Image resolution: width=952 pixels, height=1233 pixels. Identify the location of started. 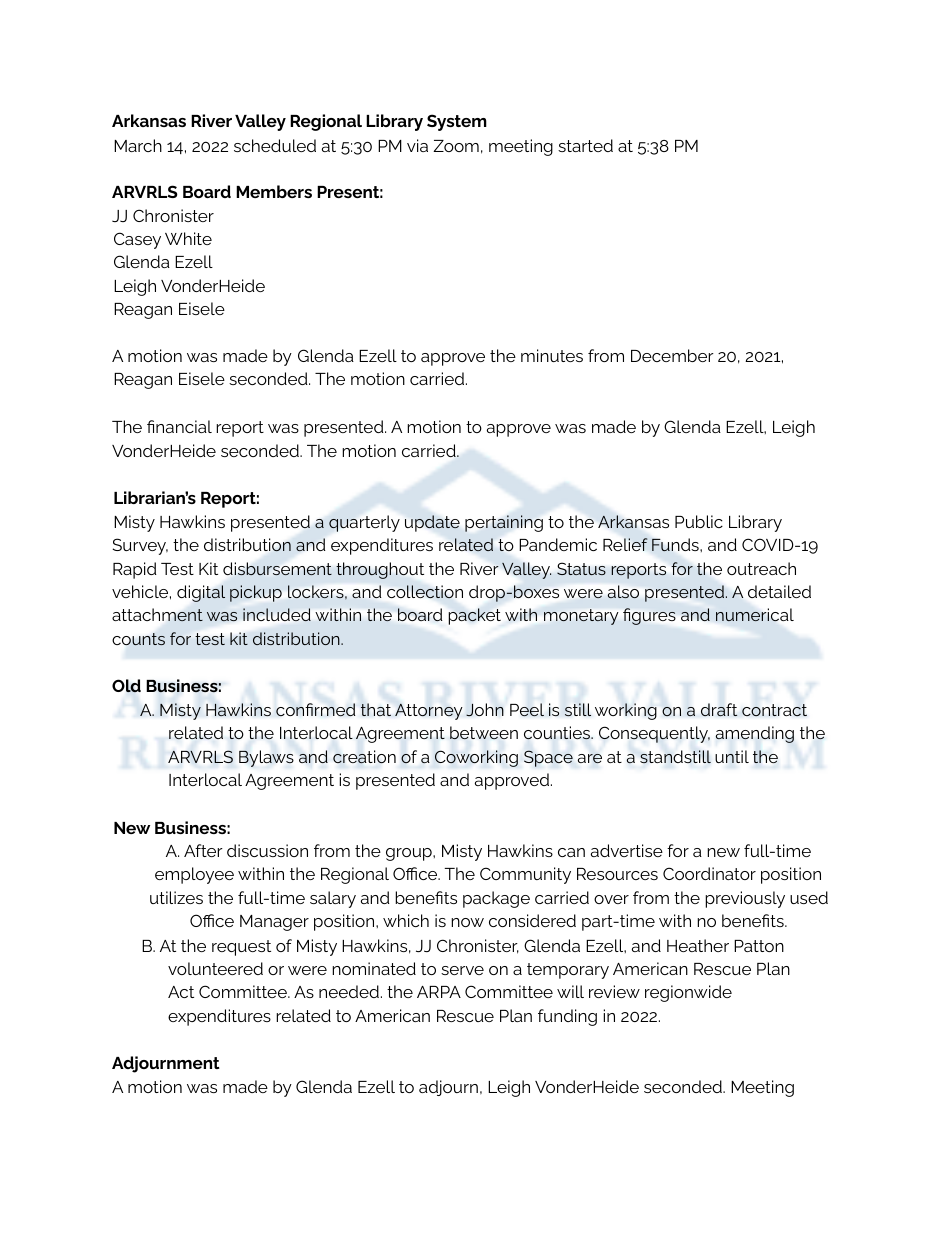
(585, 145).
